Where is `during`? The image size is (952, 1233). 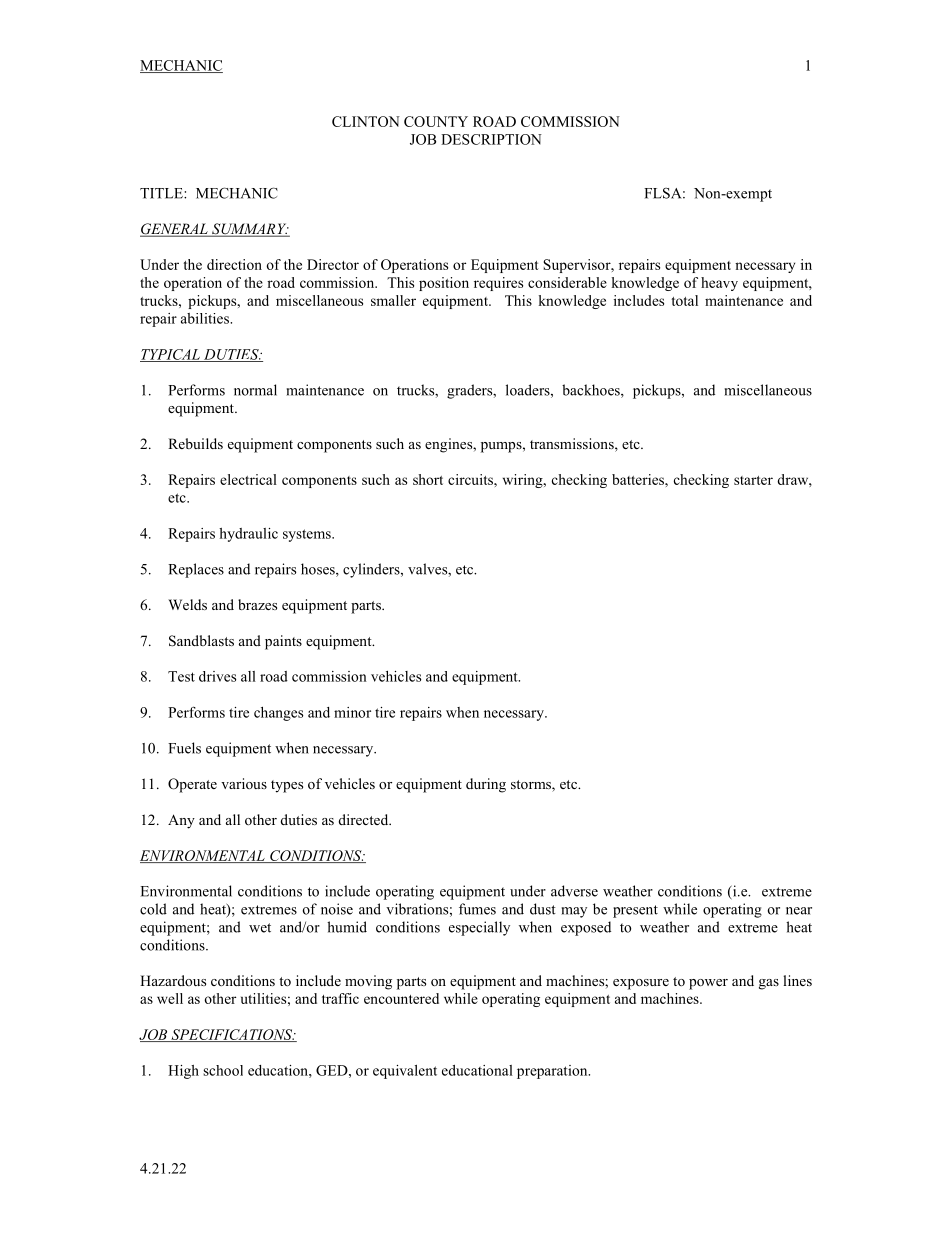 during is located at coordinates (486, 785).
